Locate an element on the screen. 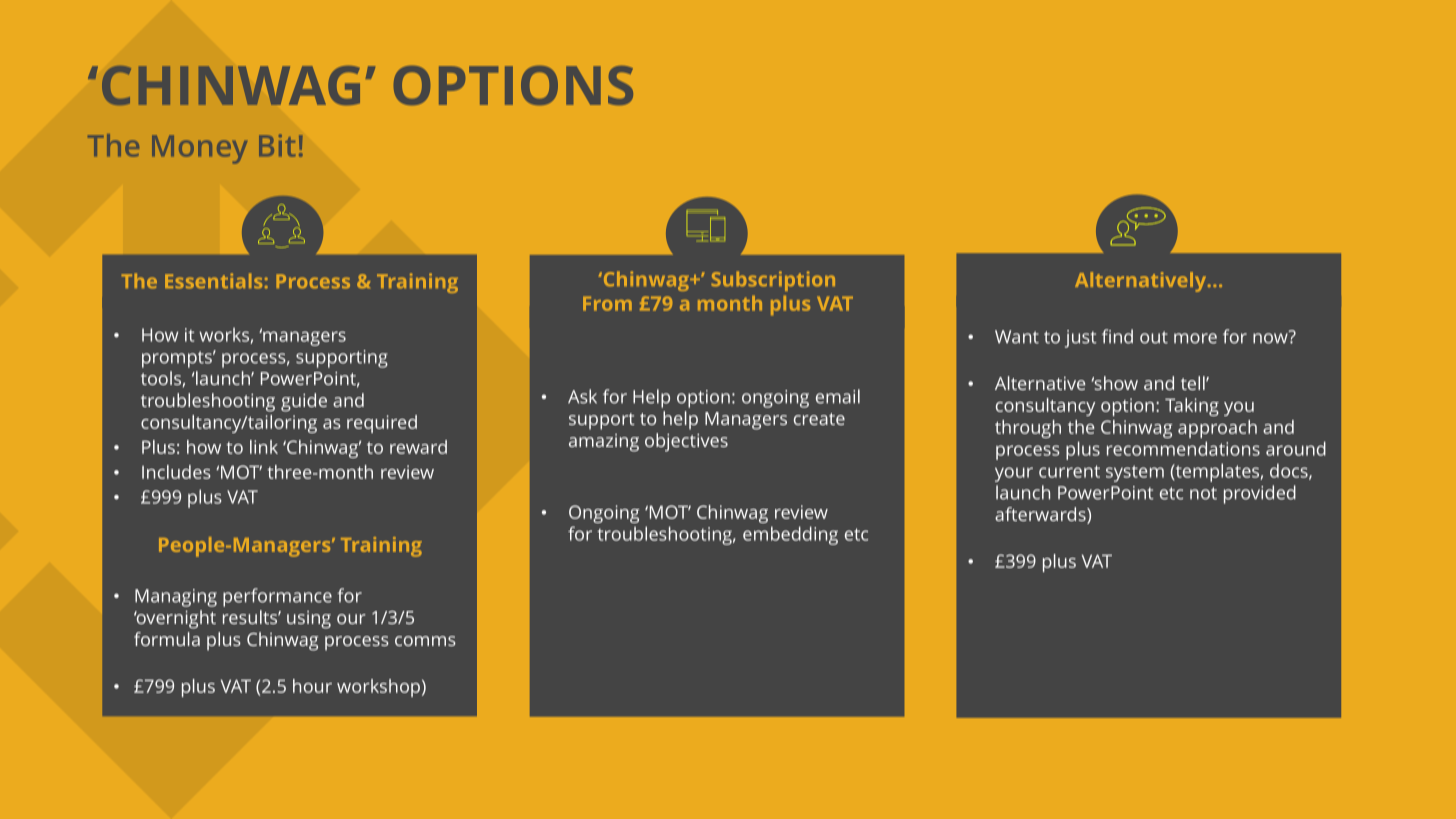 The image size is (1456, 819). embedding is located at coordinates (790, 535).
